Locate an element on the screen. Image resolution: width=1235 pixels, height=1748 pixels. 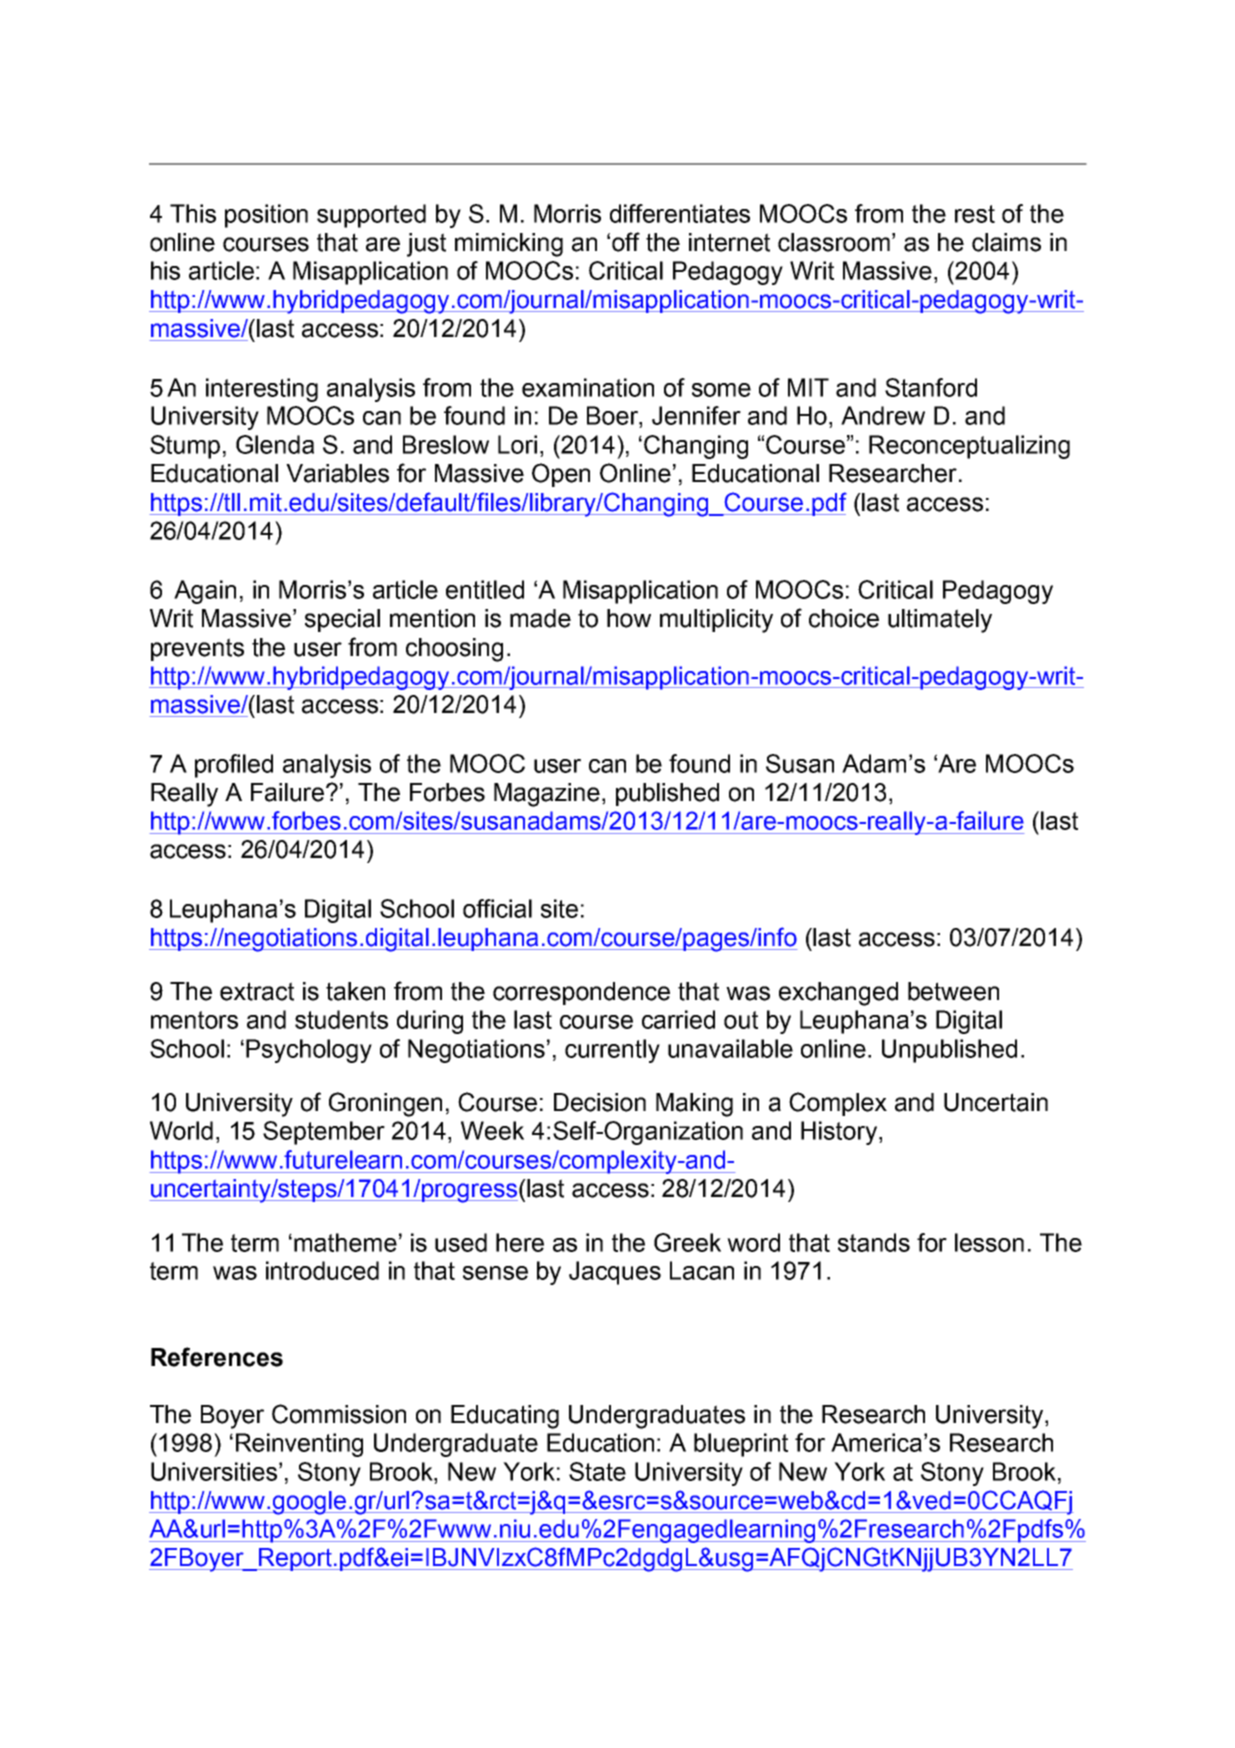
Reinventing is located at coordinates (299, 1445).
